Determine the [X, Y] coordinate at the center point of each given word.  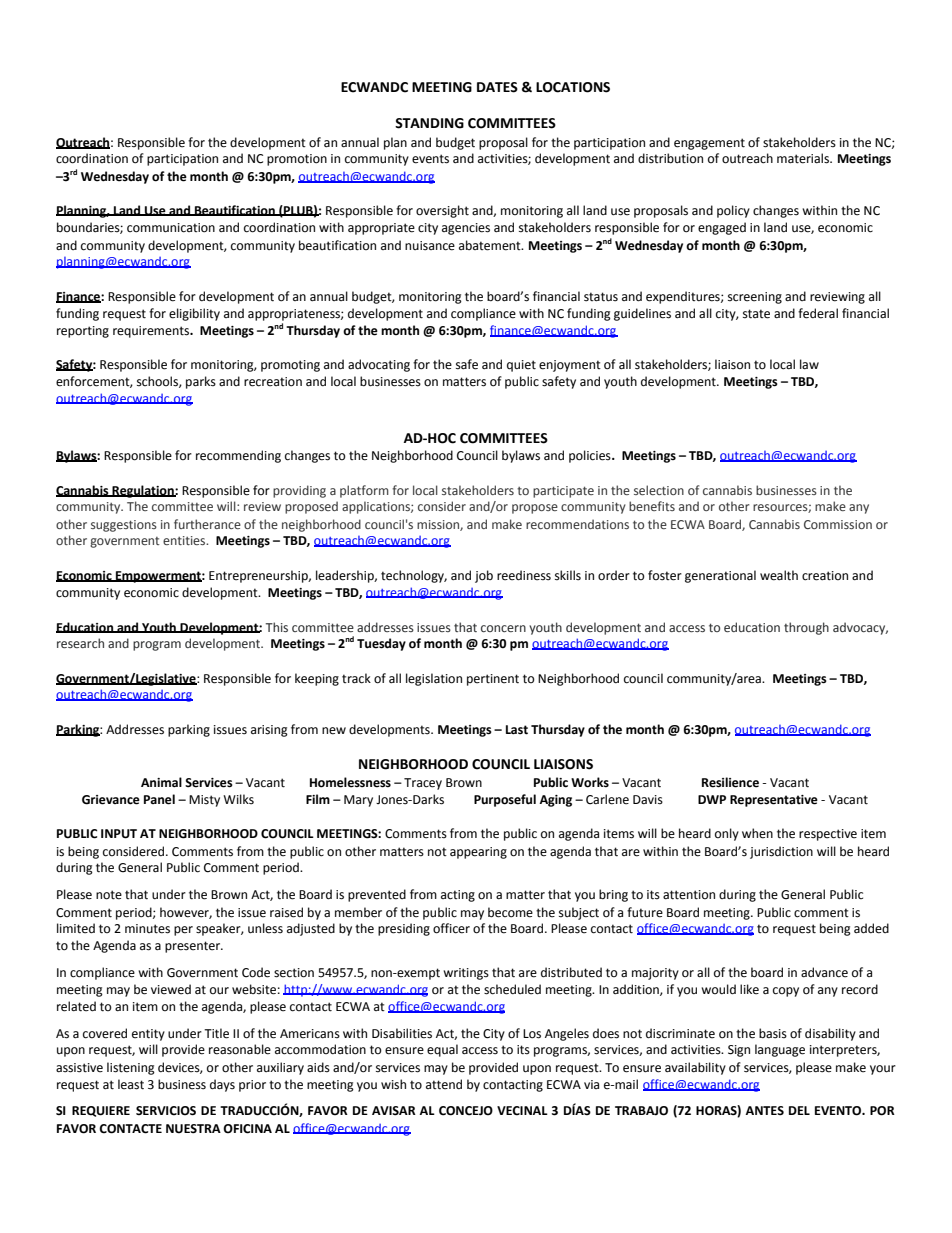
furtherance [207, 524]
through [806, 628]
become [510, 912]
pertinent [493, 680]
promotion [297, 160]
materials [804, 158]
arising [269, 731]
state [756, 314]
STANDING [429, 123]
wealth [779, 575]
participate [563, 492]
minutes [147, 929]
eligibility [194, 314]
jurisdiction [781, 852]
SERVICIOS [166, 1111]
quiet [521, 366]
